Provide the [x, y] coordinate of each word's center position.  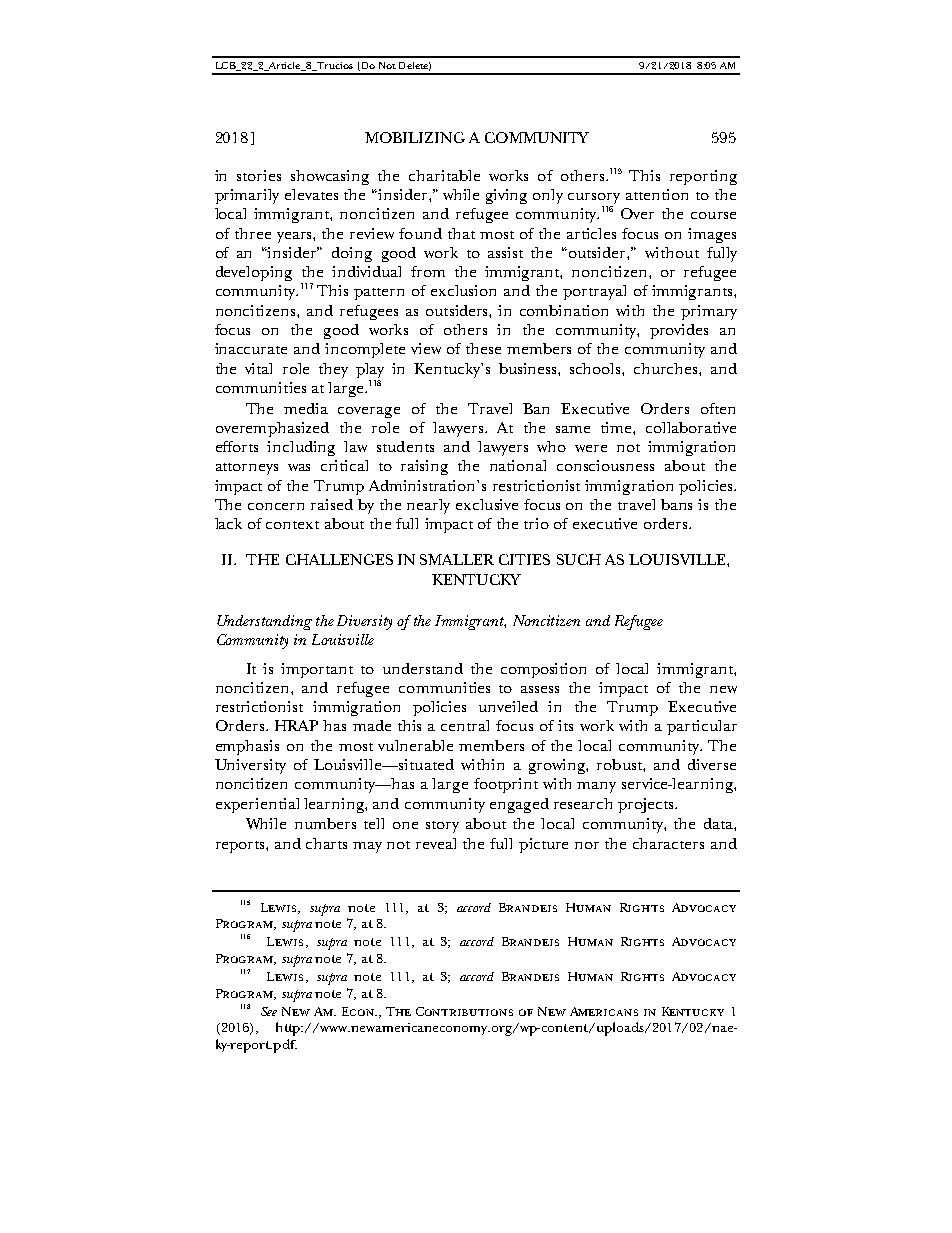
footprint [506, 785]
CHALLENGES [339, 559]
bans [676, 504]
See [269, 1011]
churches [667, 368]
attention [657, 194]
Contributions [464, 1011]
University [250, 766]
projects [647, 805]
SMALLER [457, 559]
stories [259, 175]
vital [258, 368]
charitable [444, 175]
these [483, 348]
